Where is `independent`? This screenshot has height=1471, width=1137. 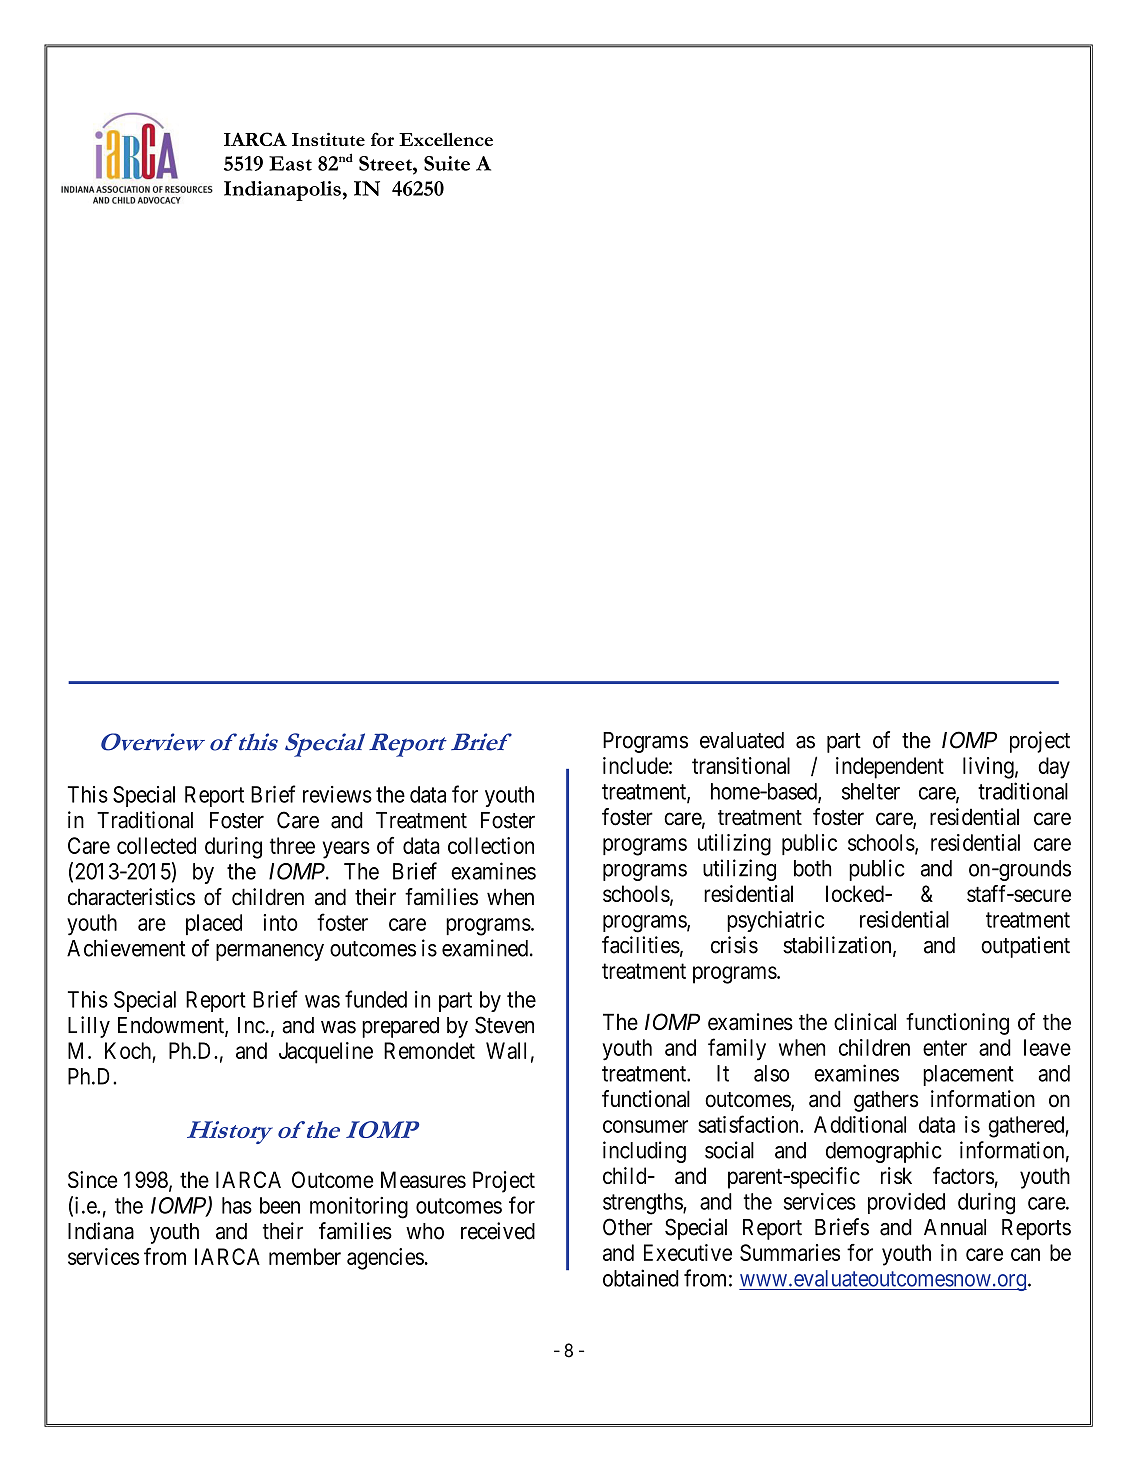 independent is located at coordinates (890, 768).
